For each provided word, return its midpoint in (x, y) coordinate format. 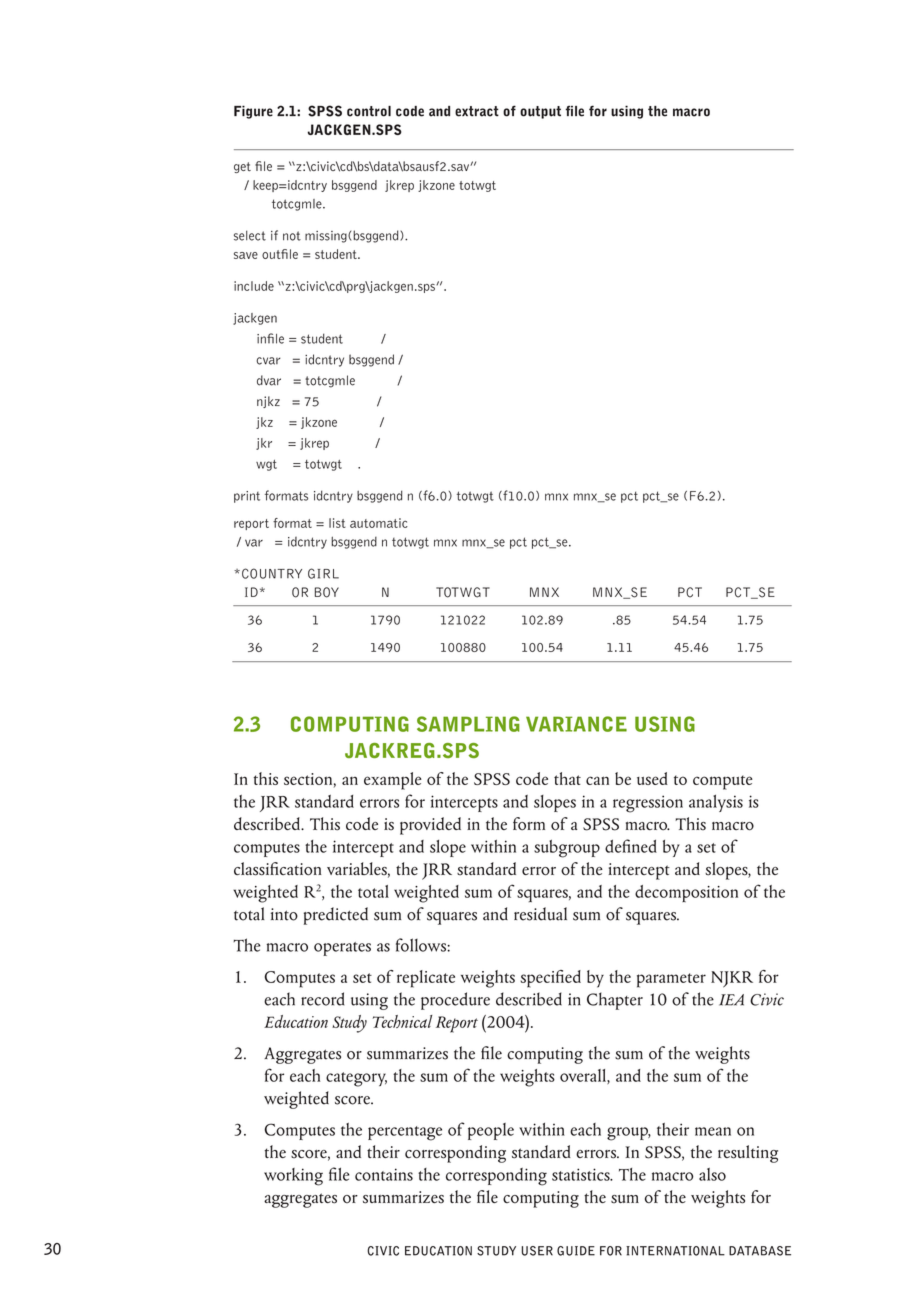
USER (537, 1251)
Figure (253, 112)
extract (477, 111)
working (293, 1177)
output (540, 112)
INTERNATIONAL (675, 1251)
